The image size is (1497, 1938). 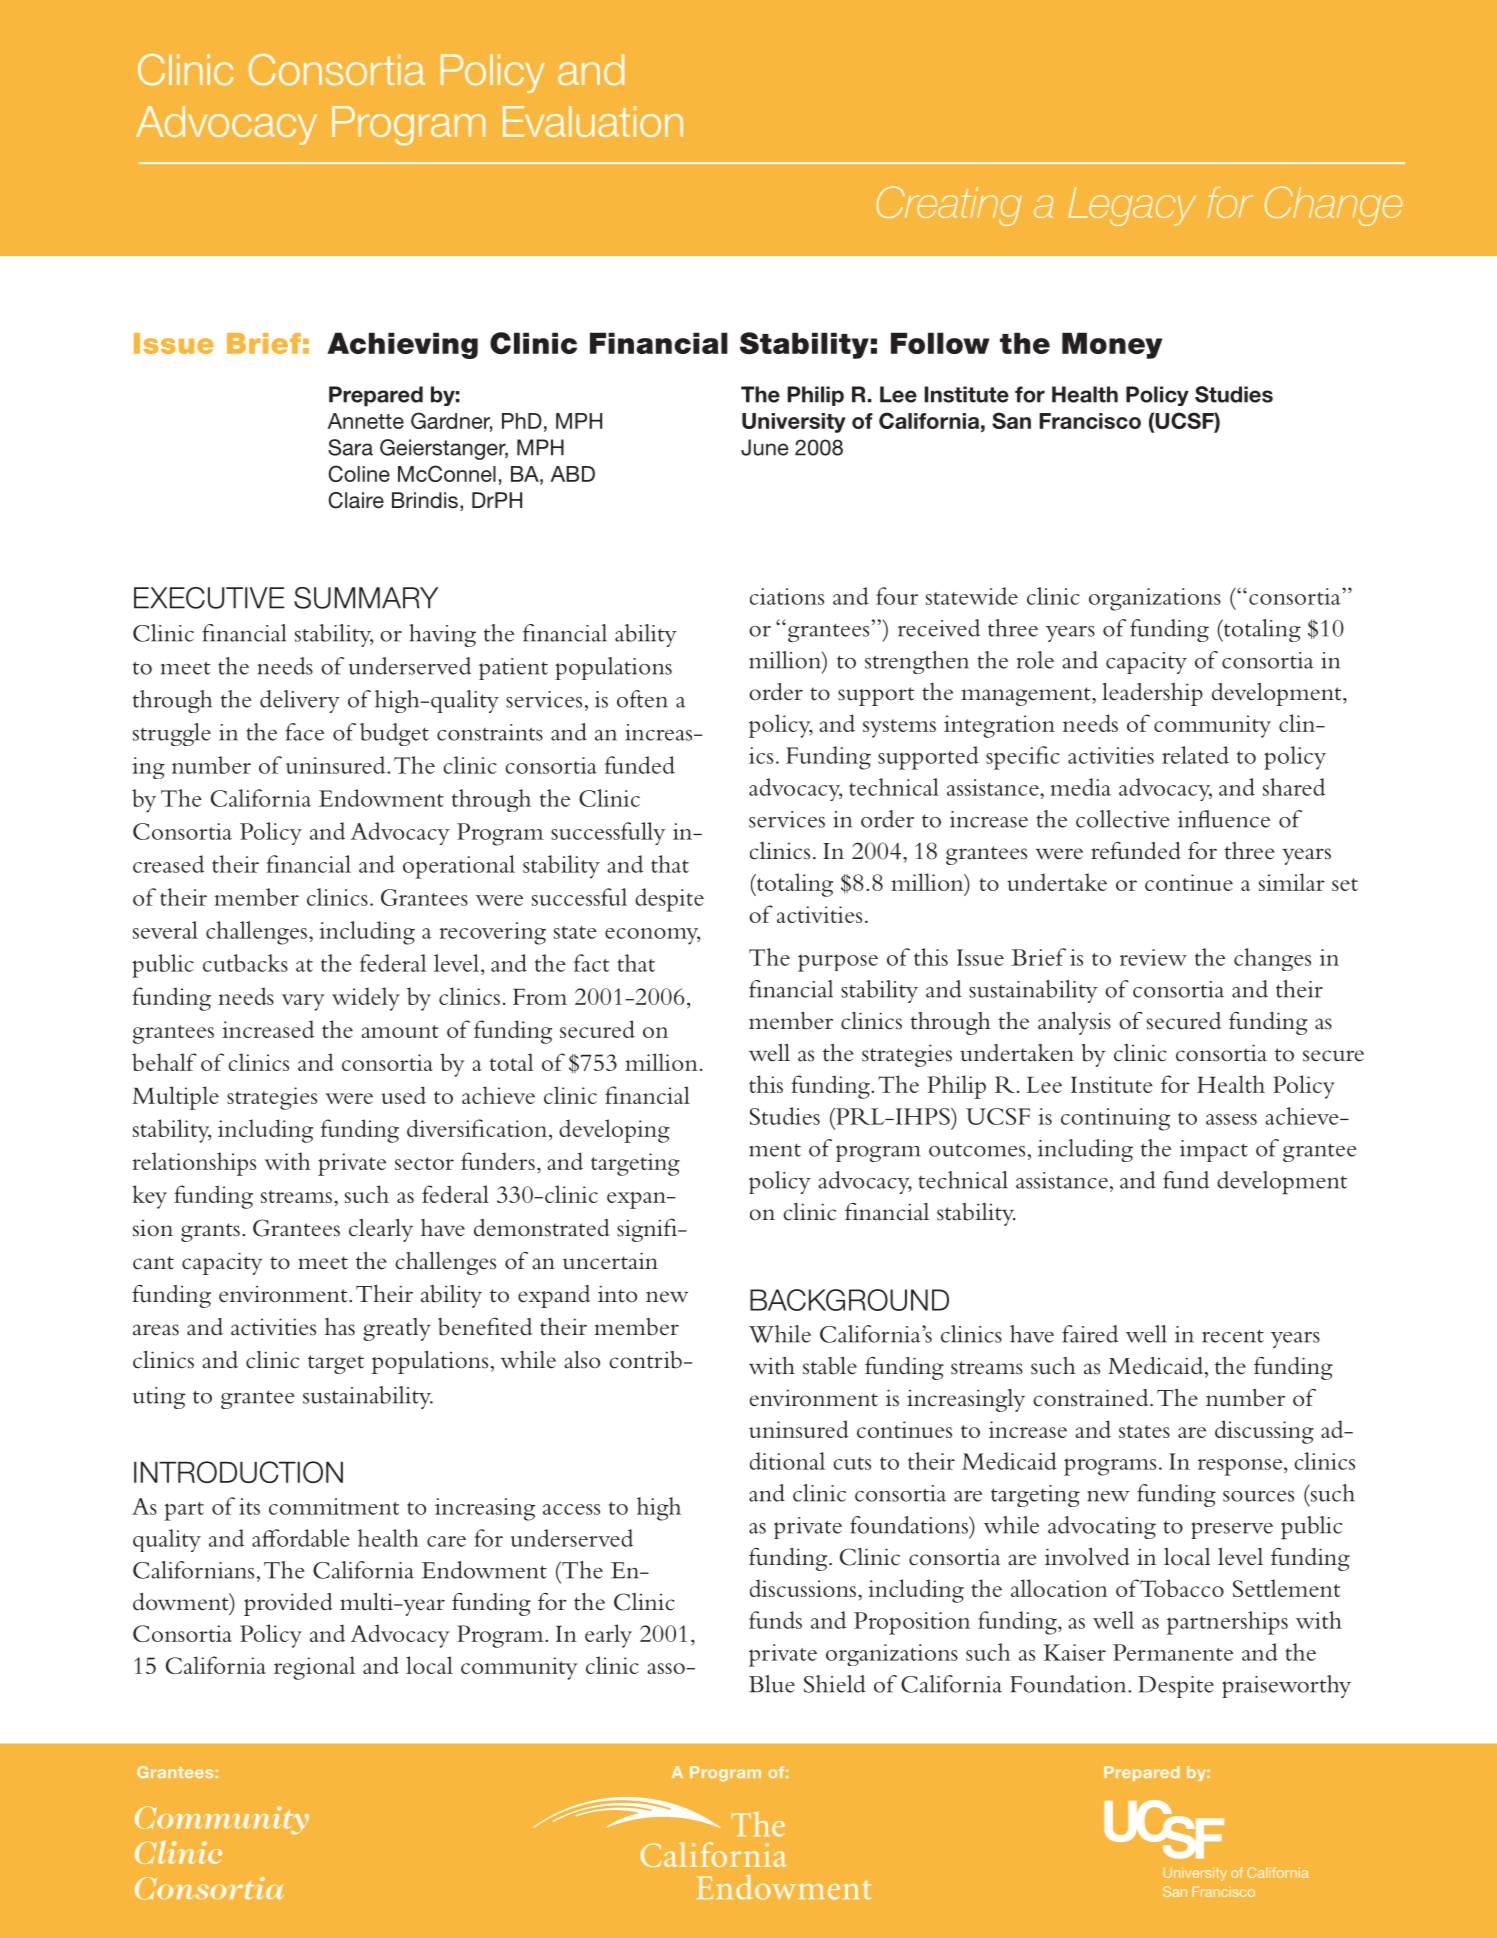 What do you see at coordinates (617, 1294) in the document?
I see `into` at bounding box center [617, 1294].
